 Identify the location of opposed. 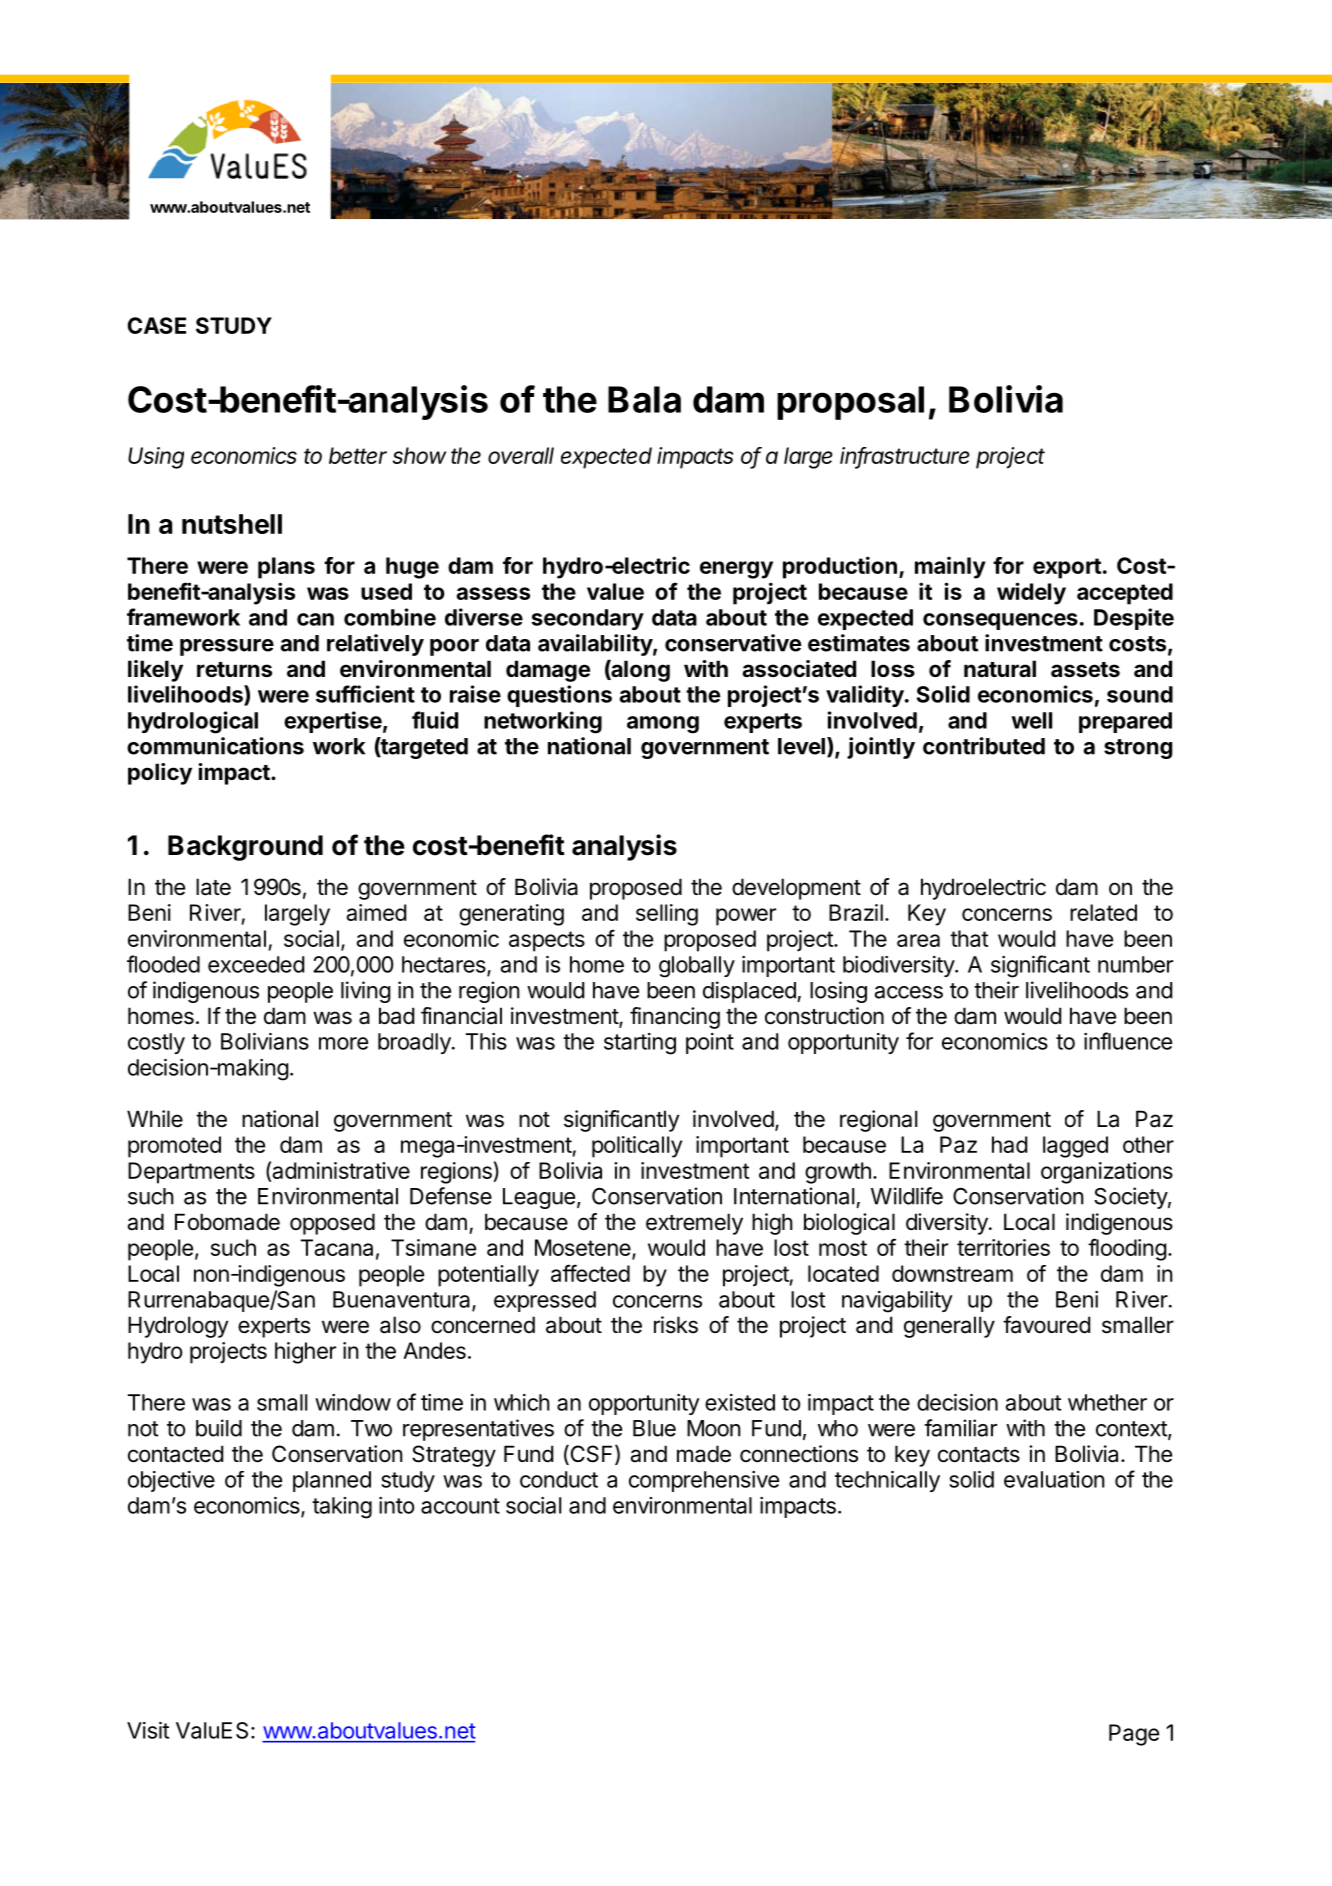
(332, 1224).
